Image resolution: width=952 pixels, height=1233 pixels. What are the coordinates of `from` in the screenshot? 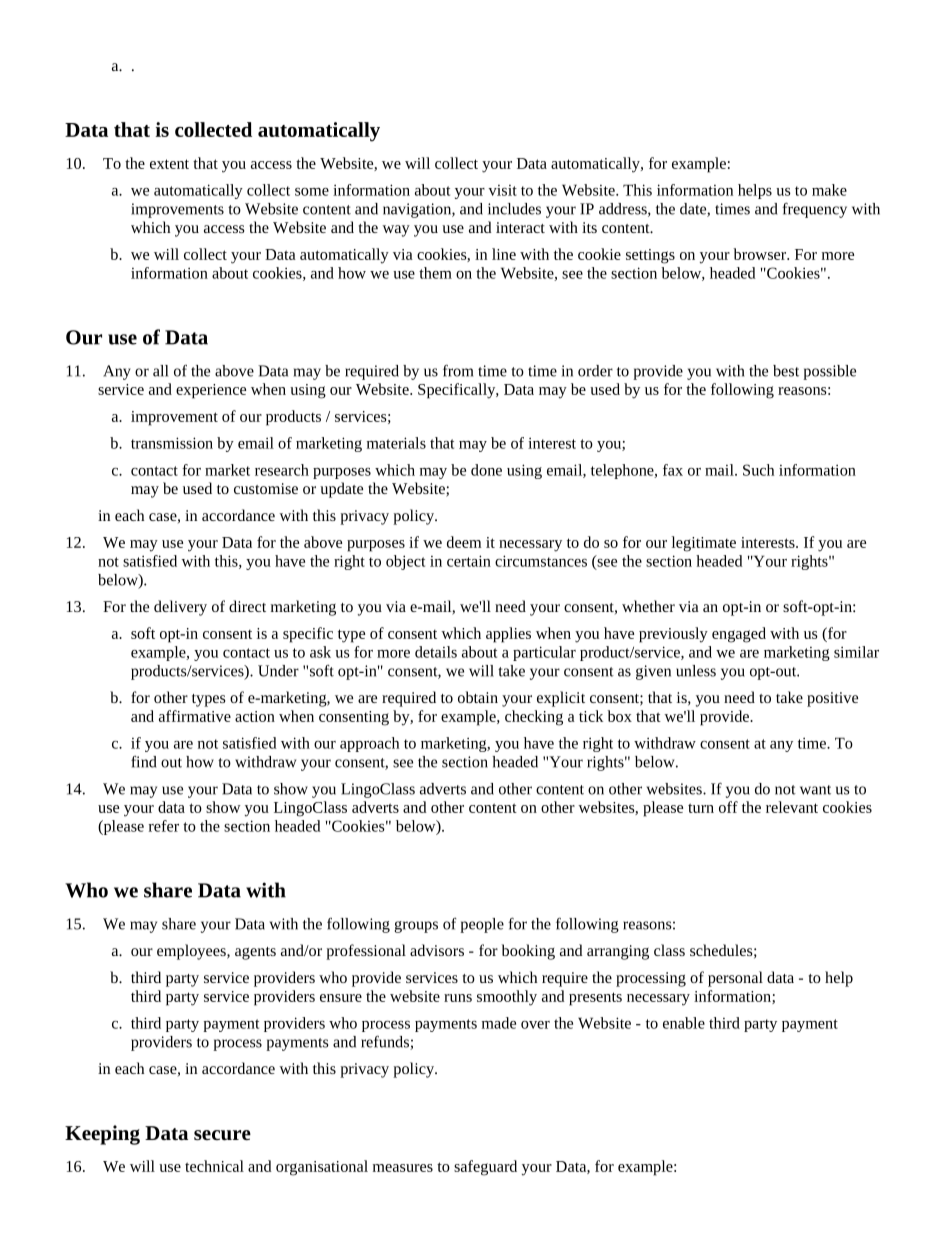 It's located at (458, 370).
